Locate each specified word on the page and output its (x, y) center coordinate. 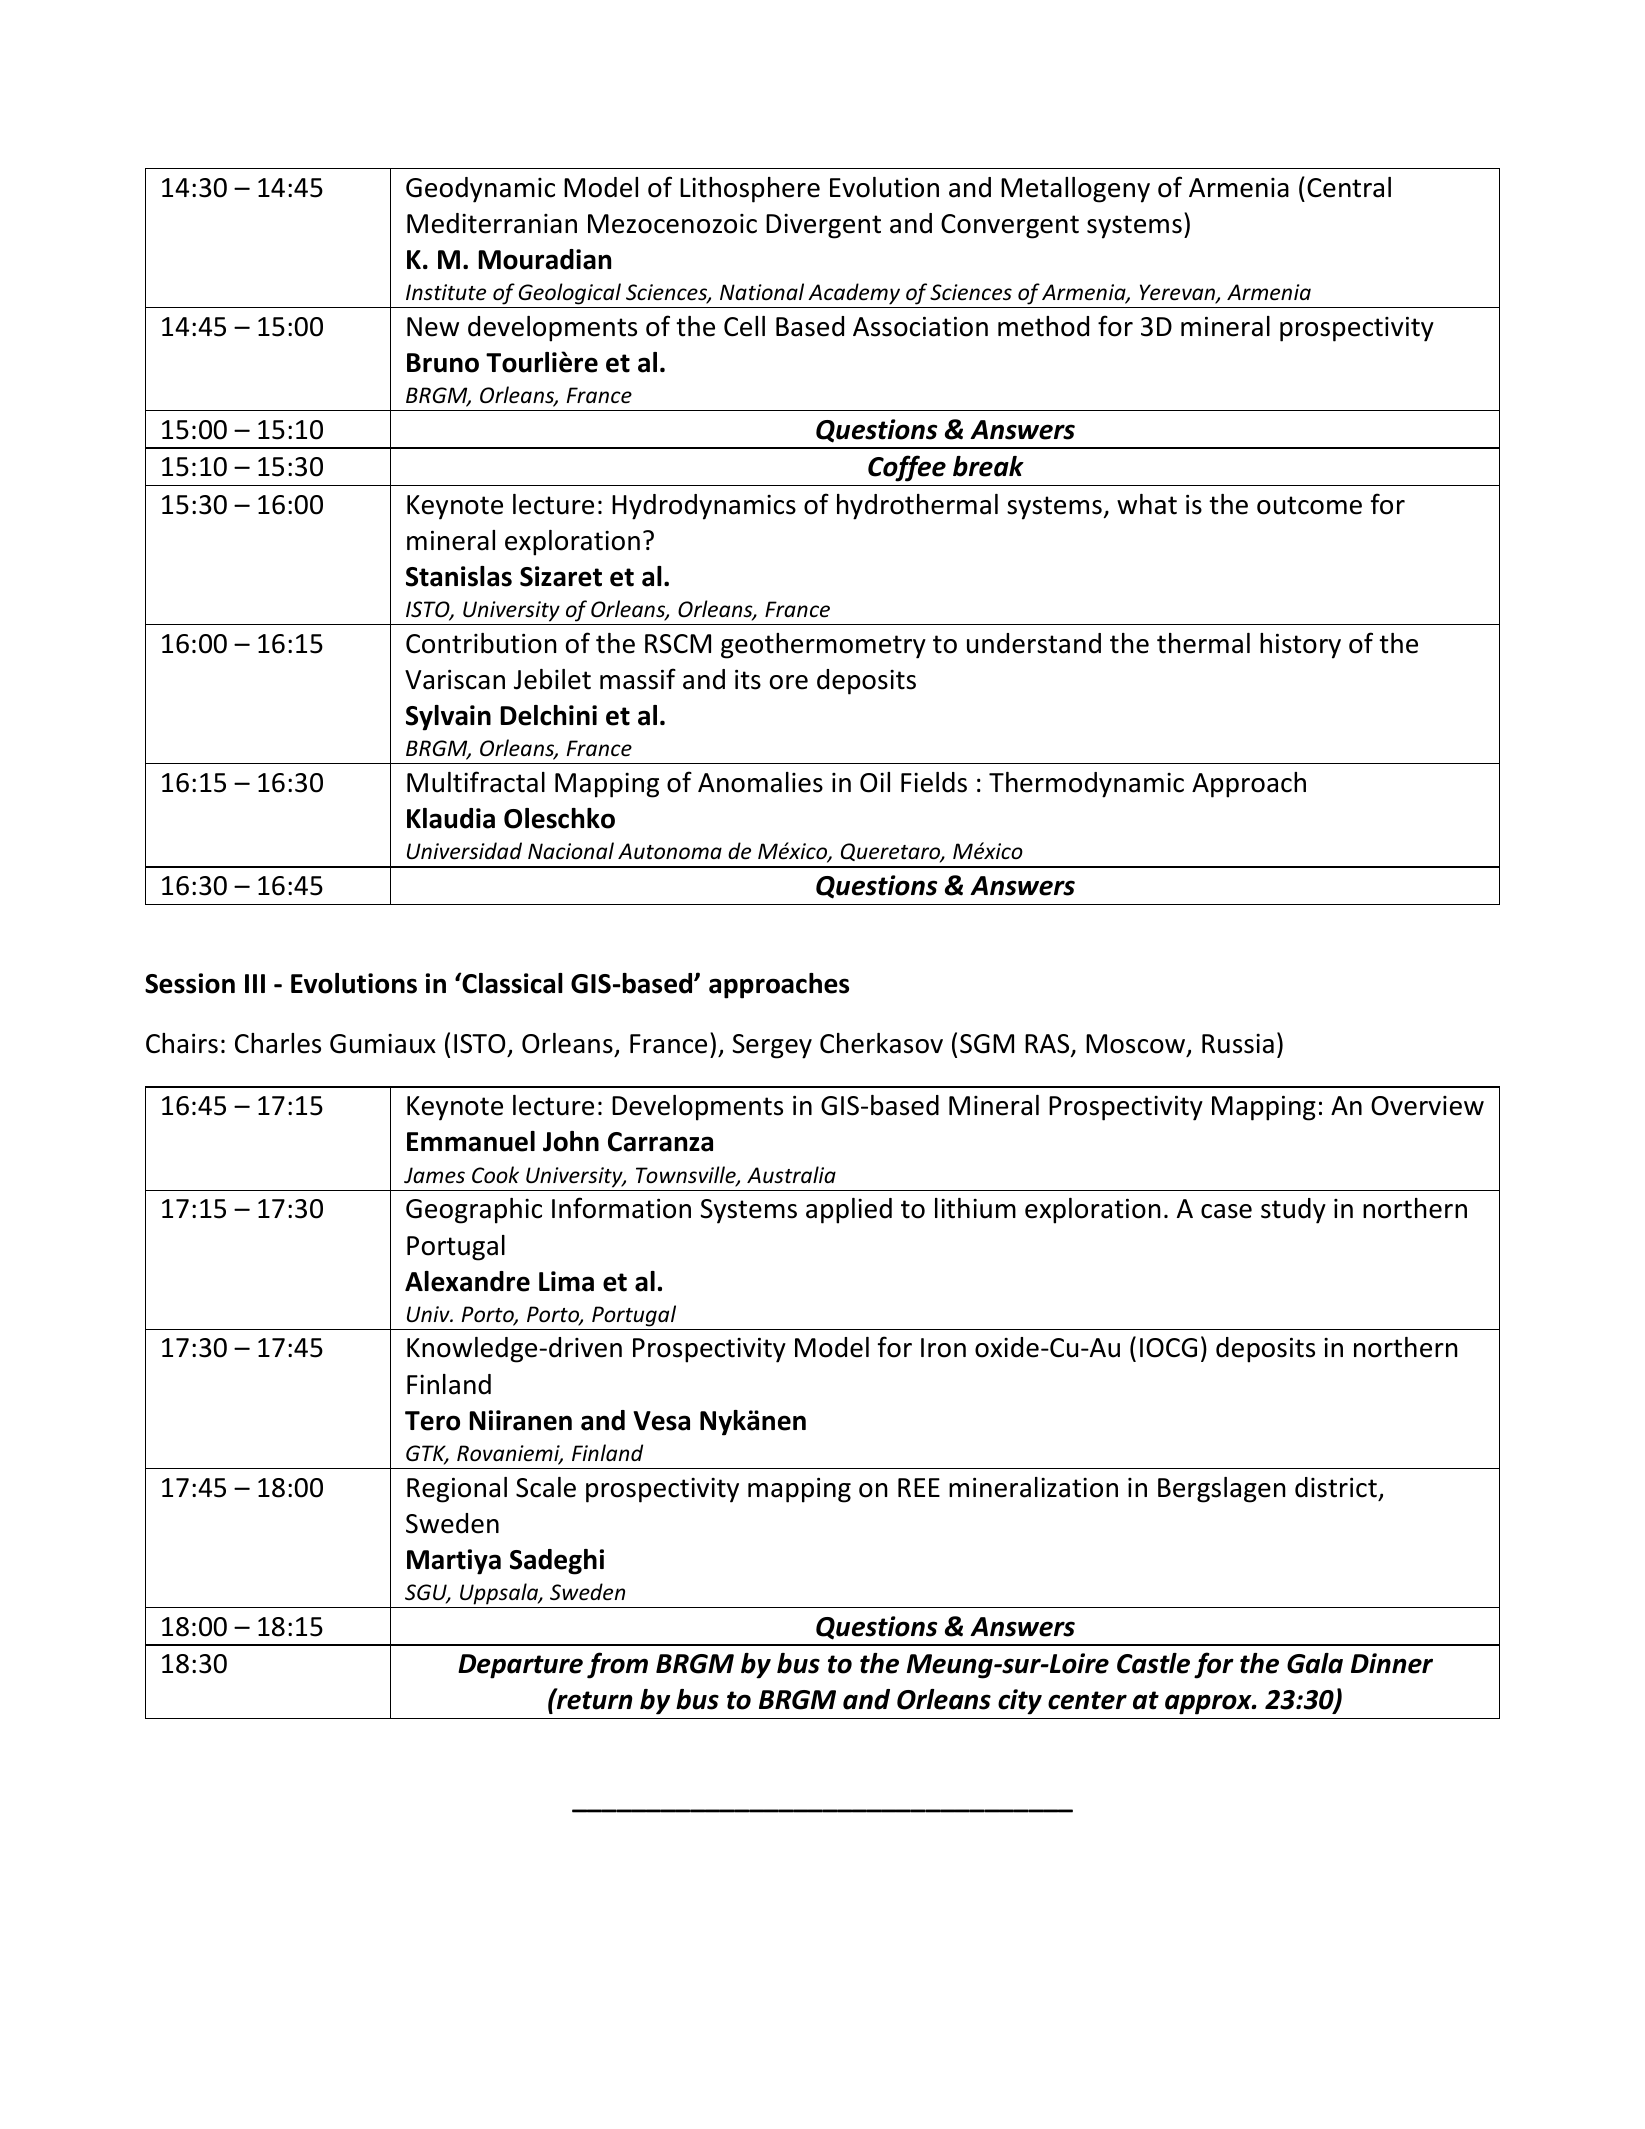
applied (849, 1211)
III (255, 983)
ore (789, 682)
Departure (520, 1666)
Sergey (772, 1046)
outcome (1309, 505)
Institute (446, 292)
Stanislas (459, 576)
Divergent (823, 226)
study (1293, 1211)
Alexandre (467, 1281)
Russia (1238, 1043)
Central (1349, 187)
